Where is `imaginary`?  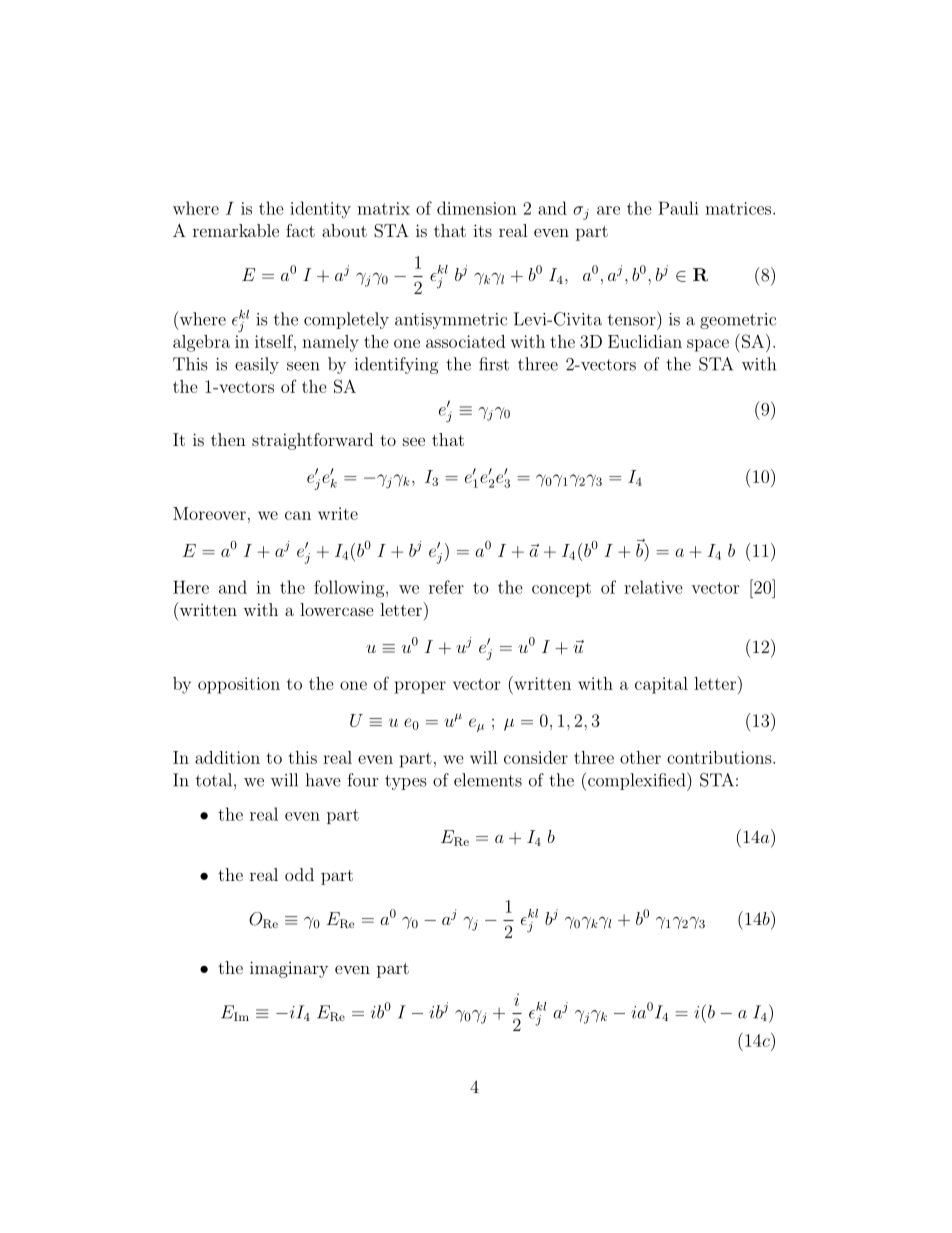 imaginary is located at coordinates (289, 969).
